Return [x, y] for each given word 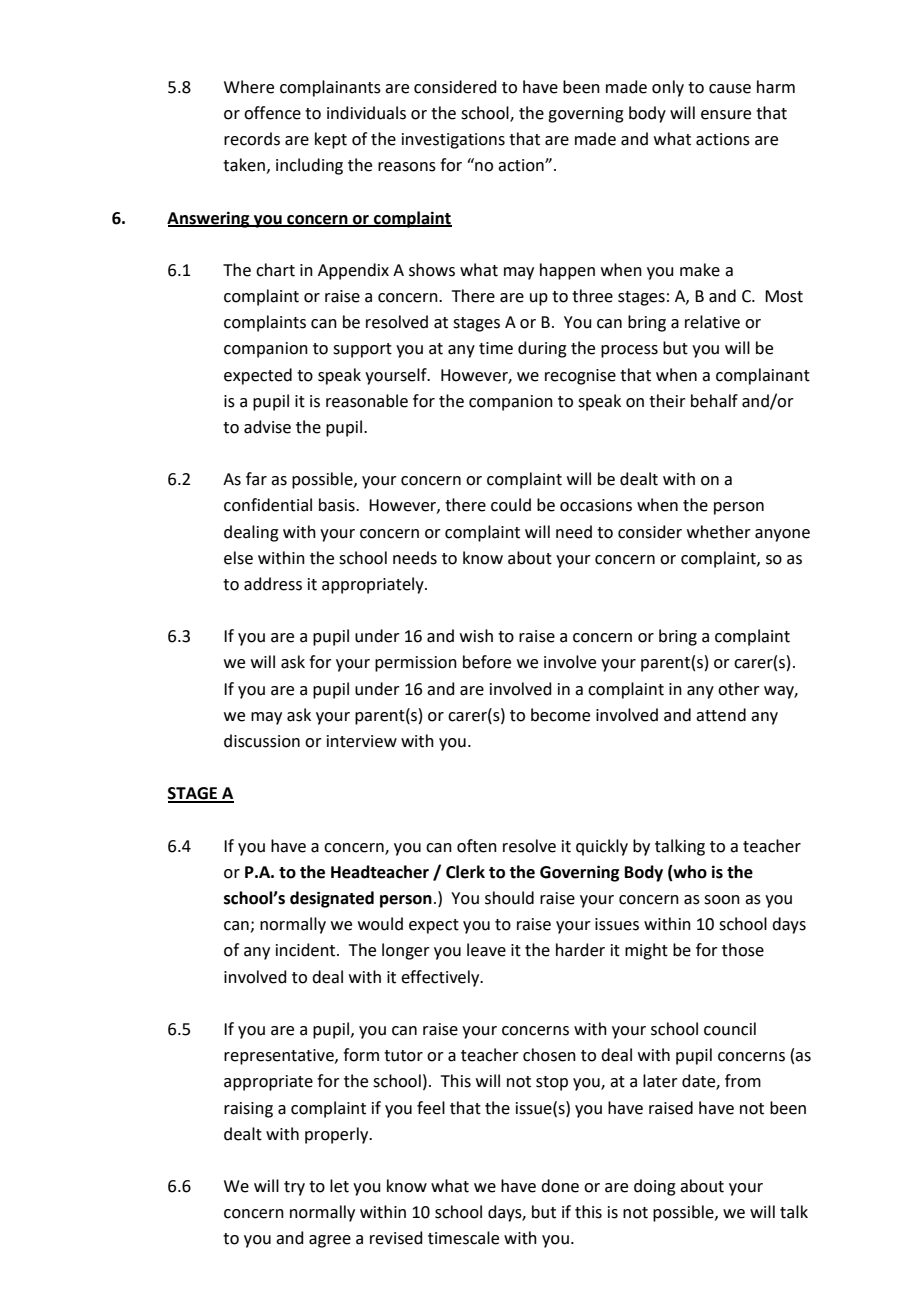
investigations [453, 141]
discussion [262, 741]
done [560, 1186]
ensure [726, 115]
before [487, 662]
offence [272, 113]
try [294, 1188]
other [739, 689]
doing [655, 1187]
